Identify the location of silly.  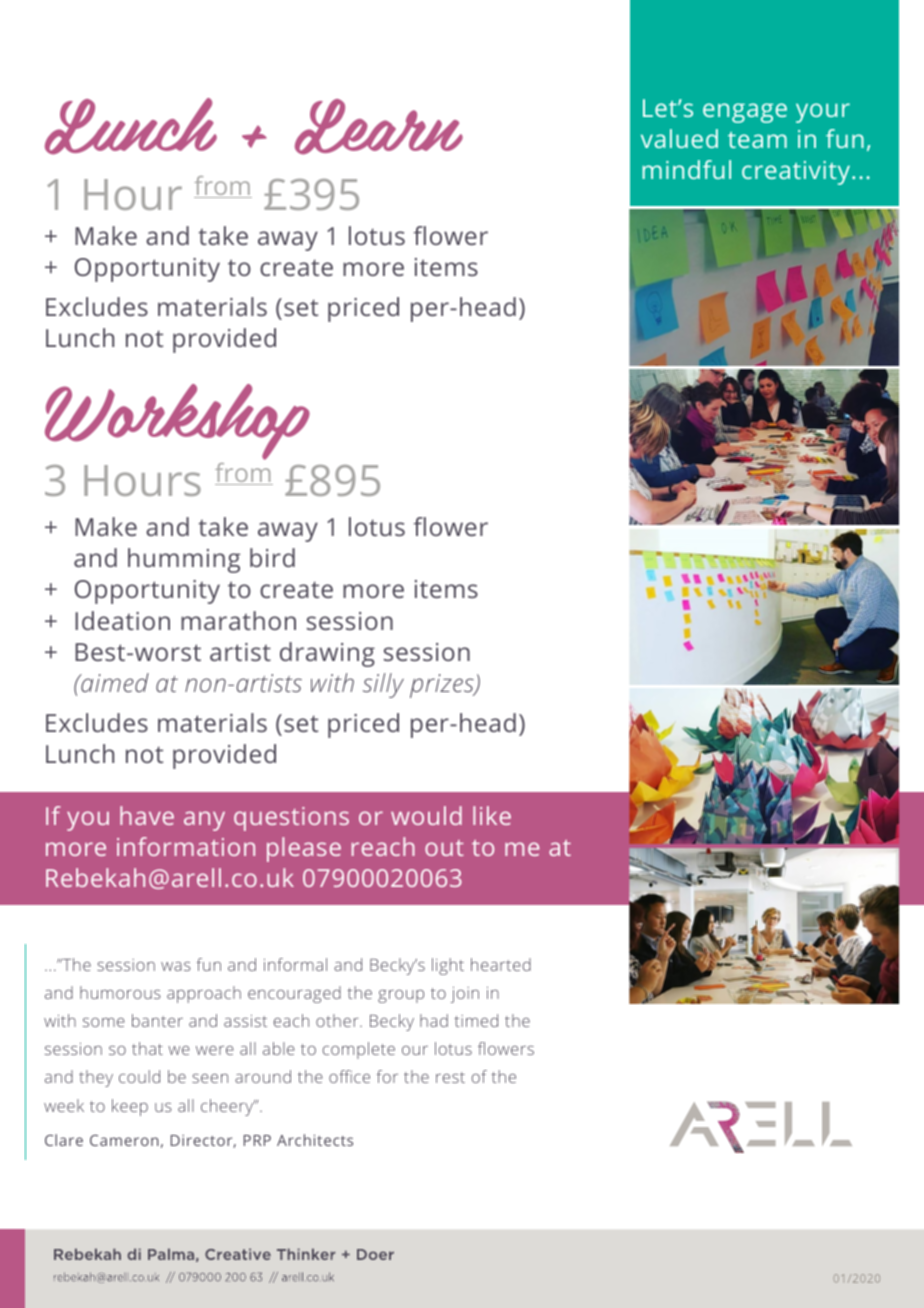
(383, 685).
